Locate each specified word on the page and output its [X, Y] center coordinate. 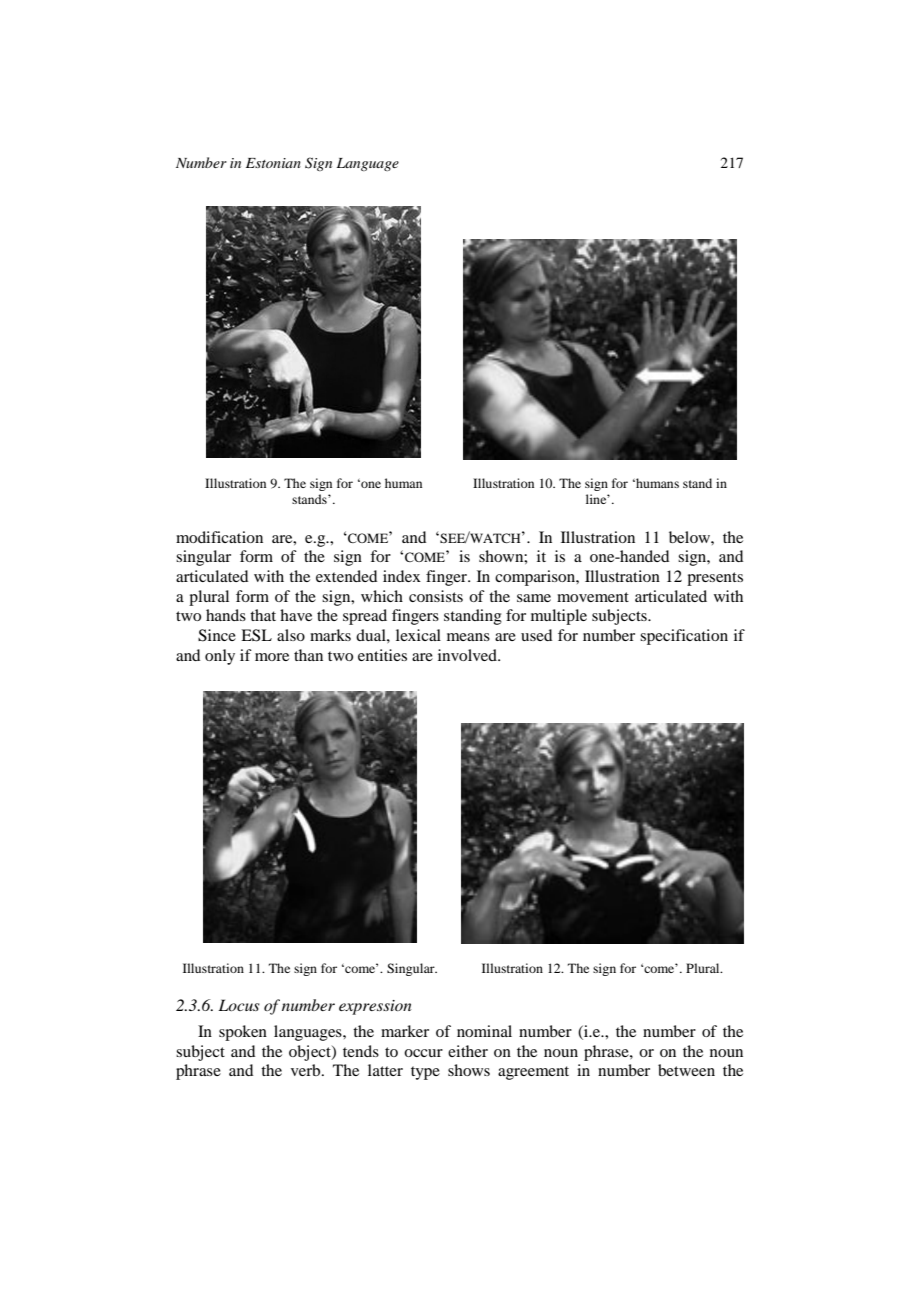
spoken [243, 1033]
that [263, 615]
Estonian [273, 163]
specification [684, 637]
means [468, 637]
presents [715, 579]
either [468, 1051]
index [402, 576]
